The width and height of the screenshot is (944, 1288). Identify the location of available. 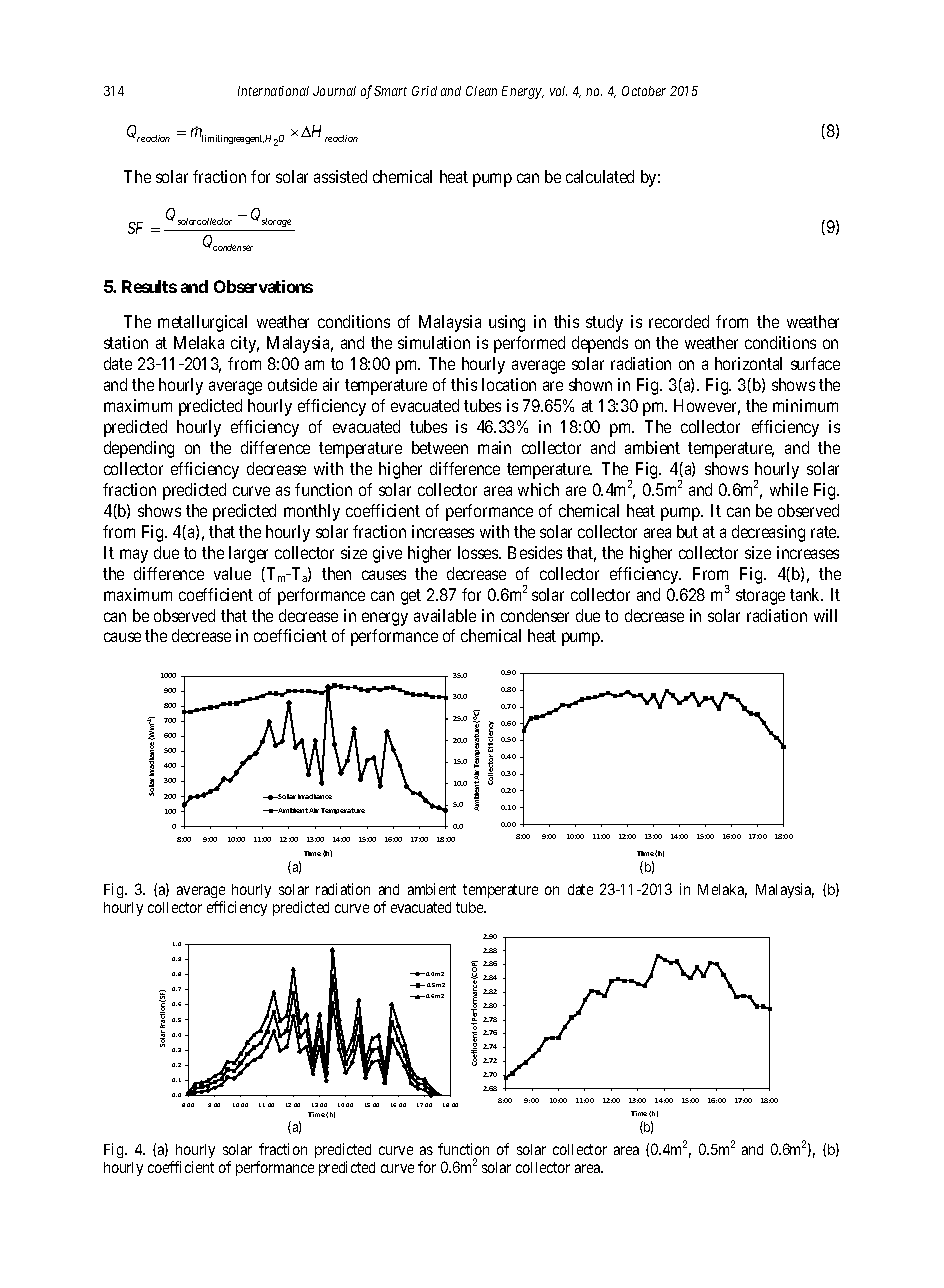
(445, 615).
